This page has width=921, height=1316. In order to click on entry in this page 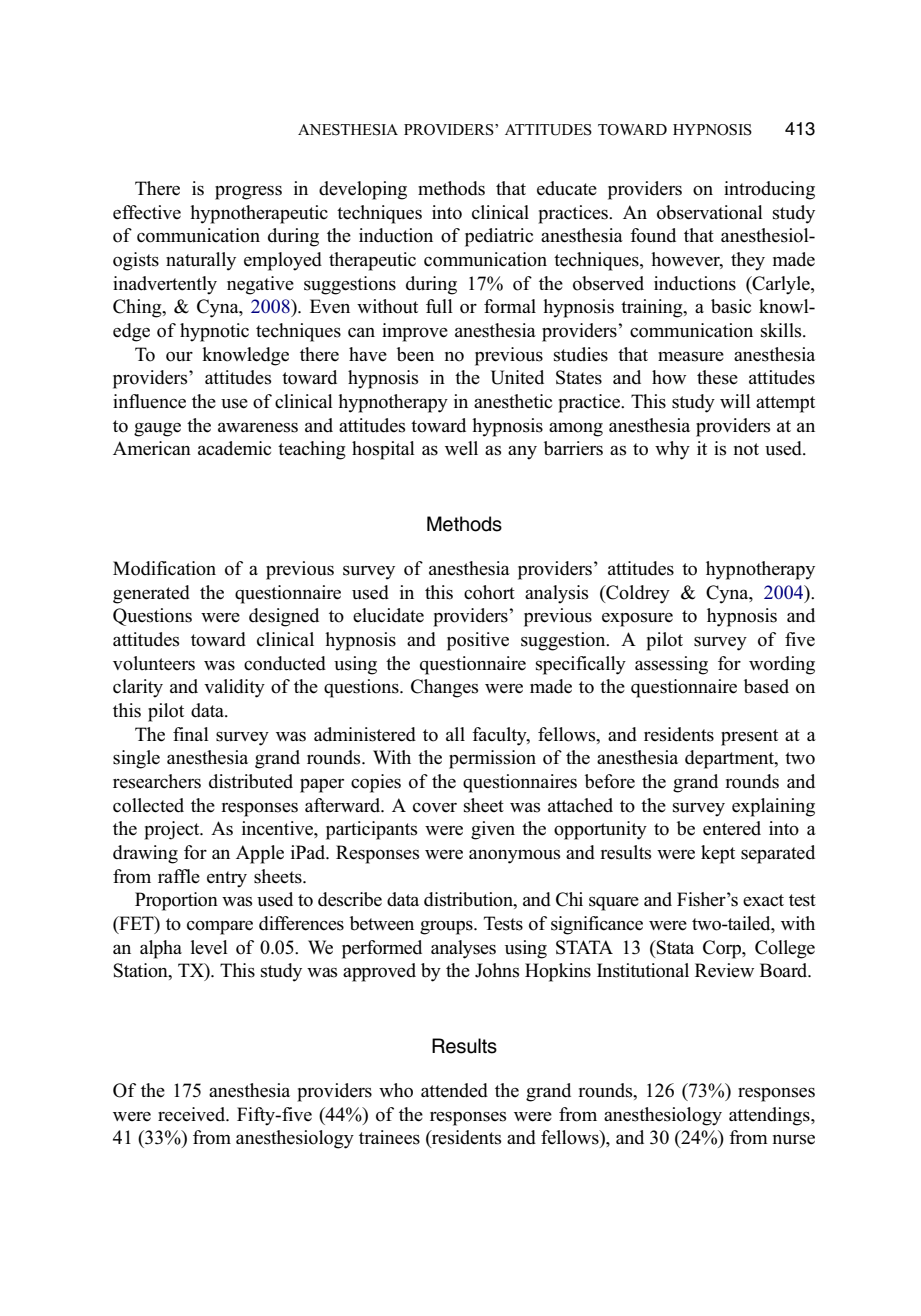, I will do `click(227, 879)`.
